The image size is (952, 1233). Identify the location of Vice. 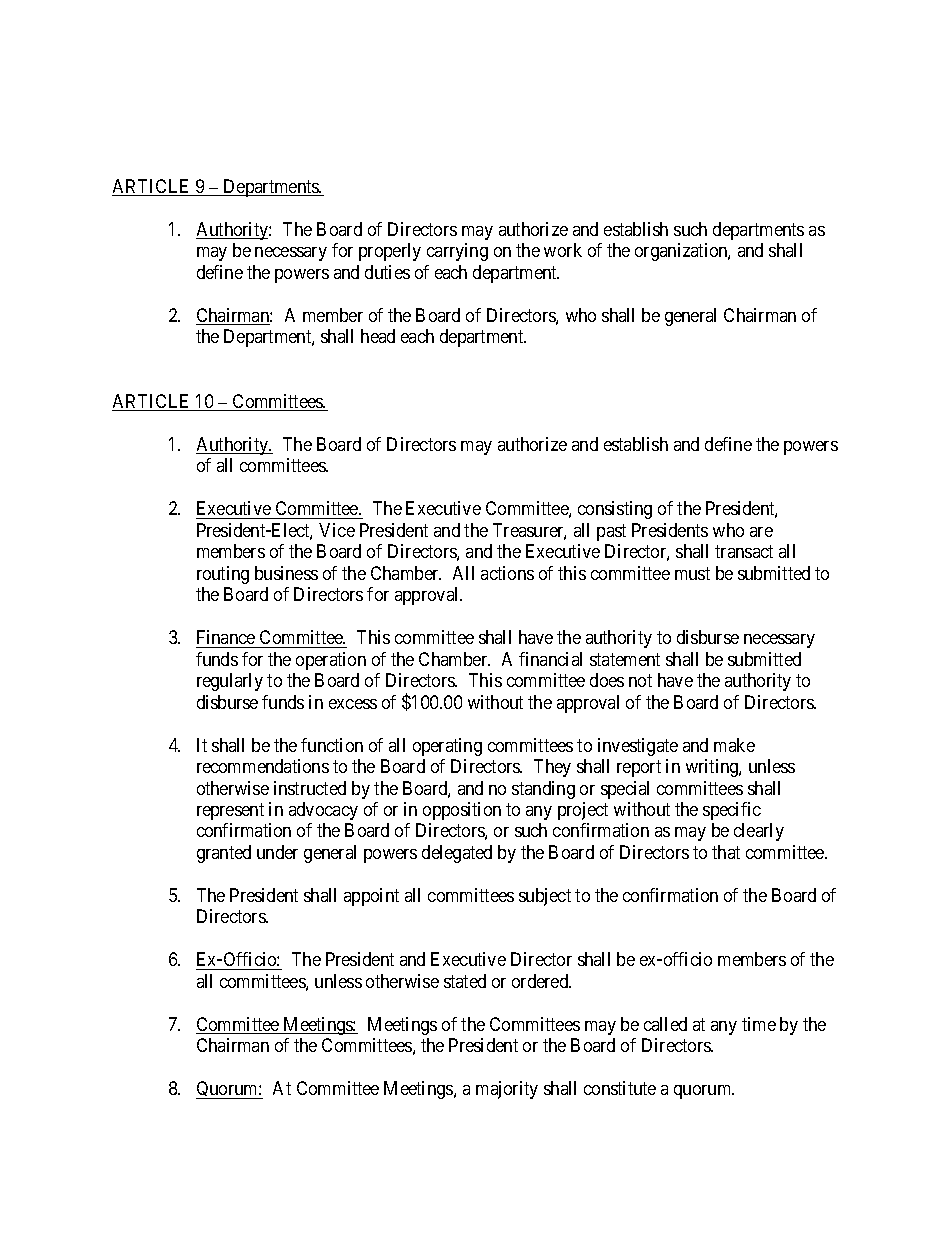
(337, 530).
